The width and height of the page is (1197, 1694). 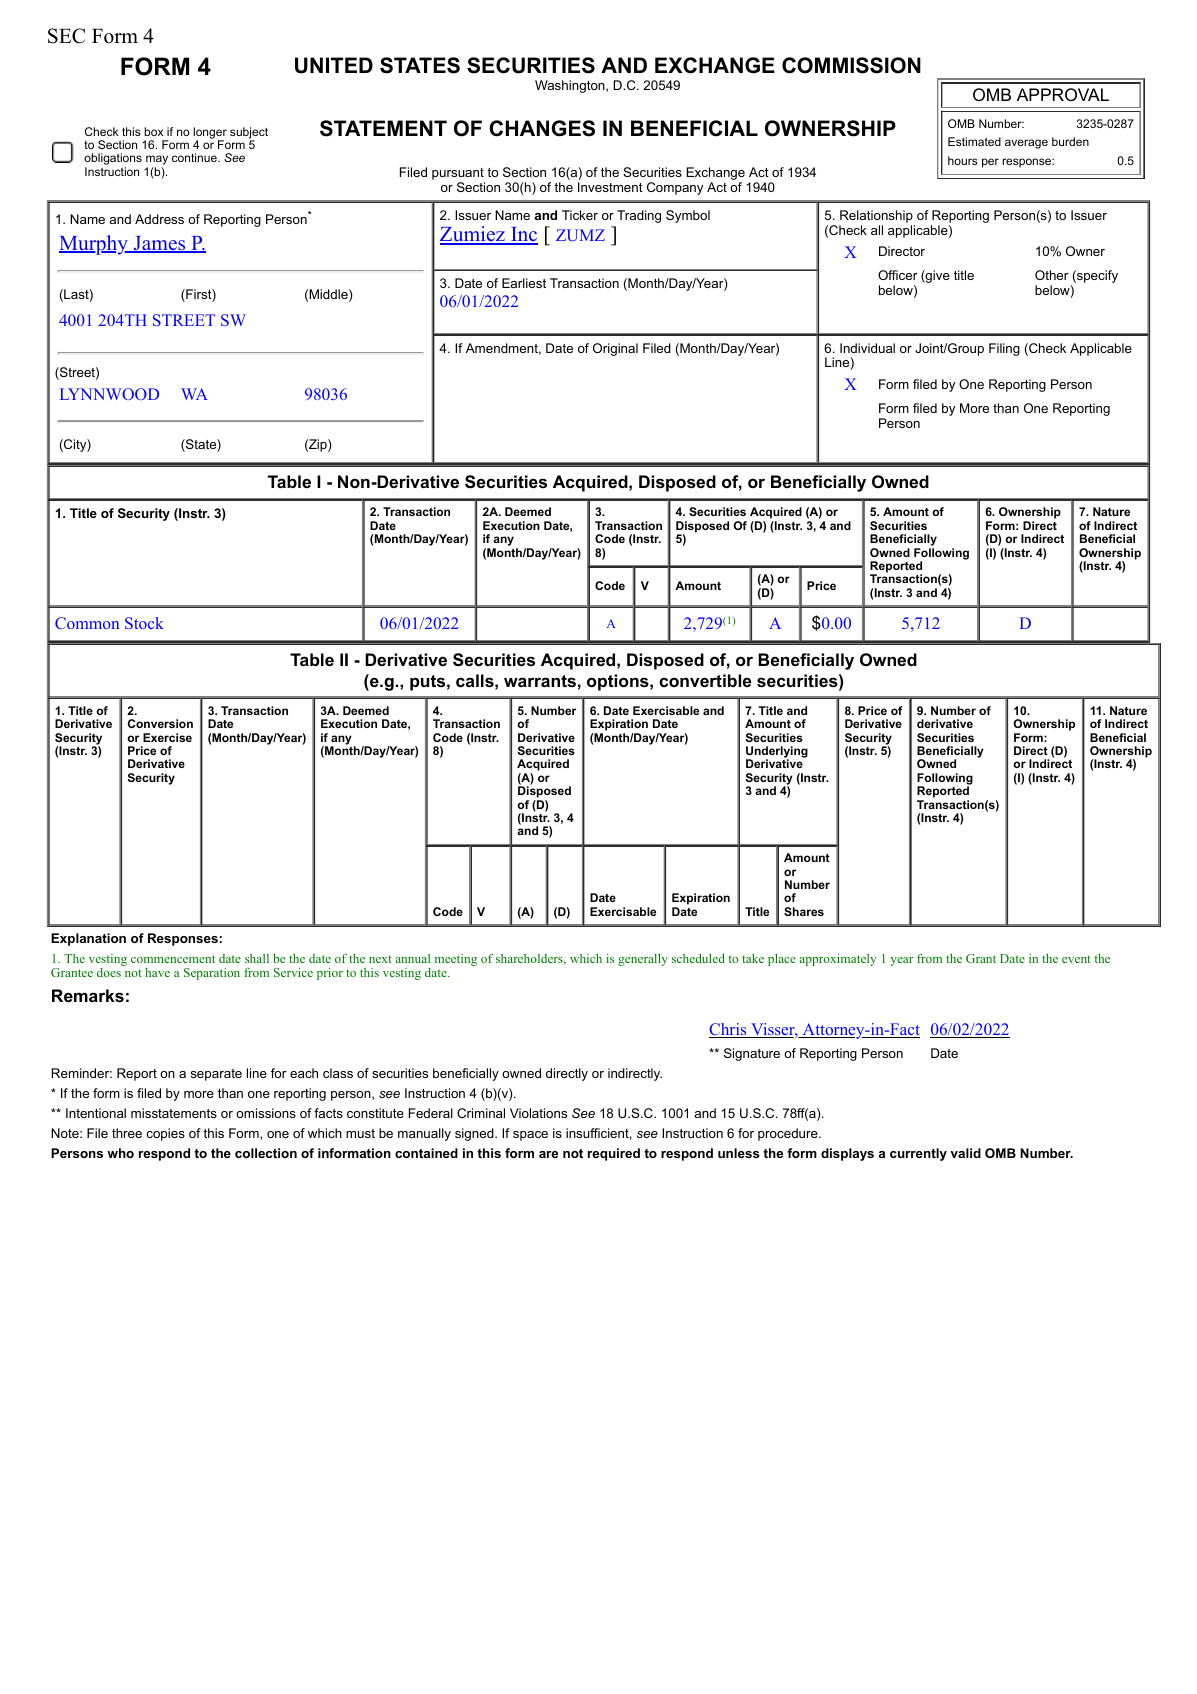 I want to click on CHANGES, so click(x=542, y=128).
